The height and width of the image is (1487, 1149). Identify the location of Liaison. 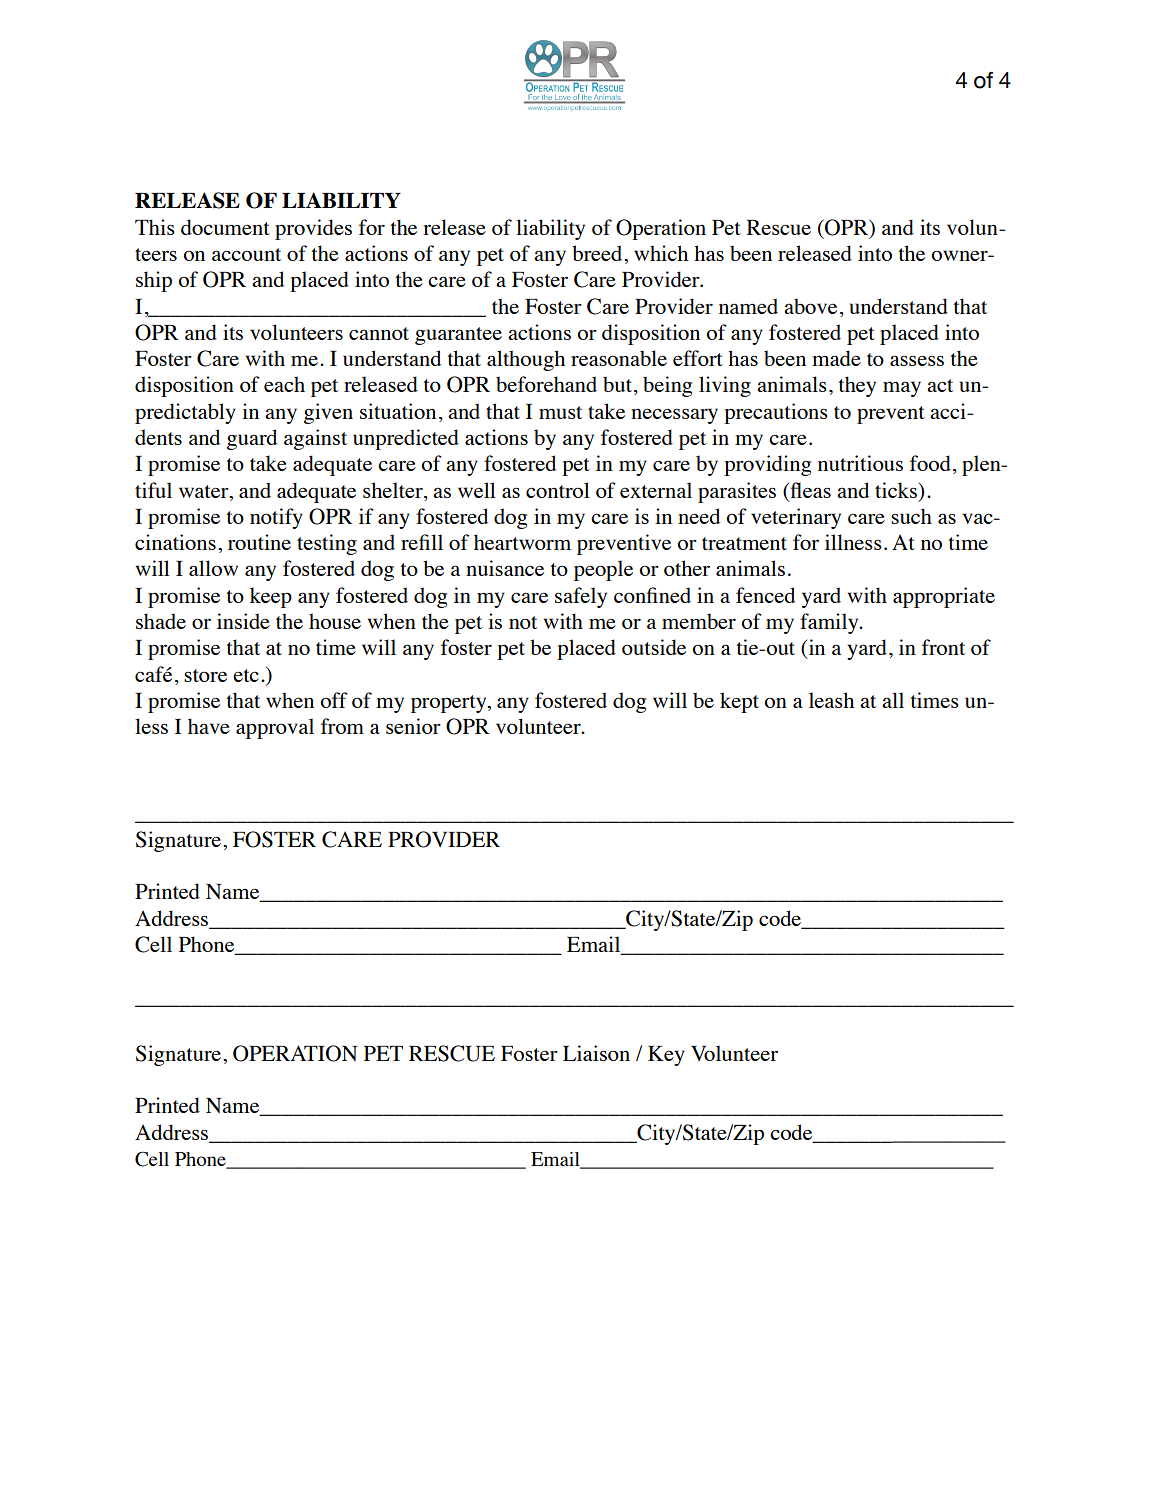
(596, 1053).
